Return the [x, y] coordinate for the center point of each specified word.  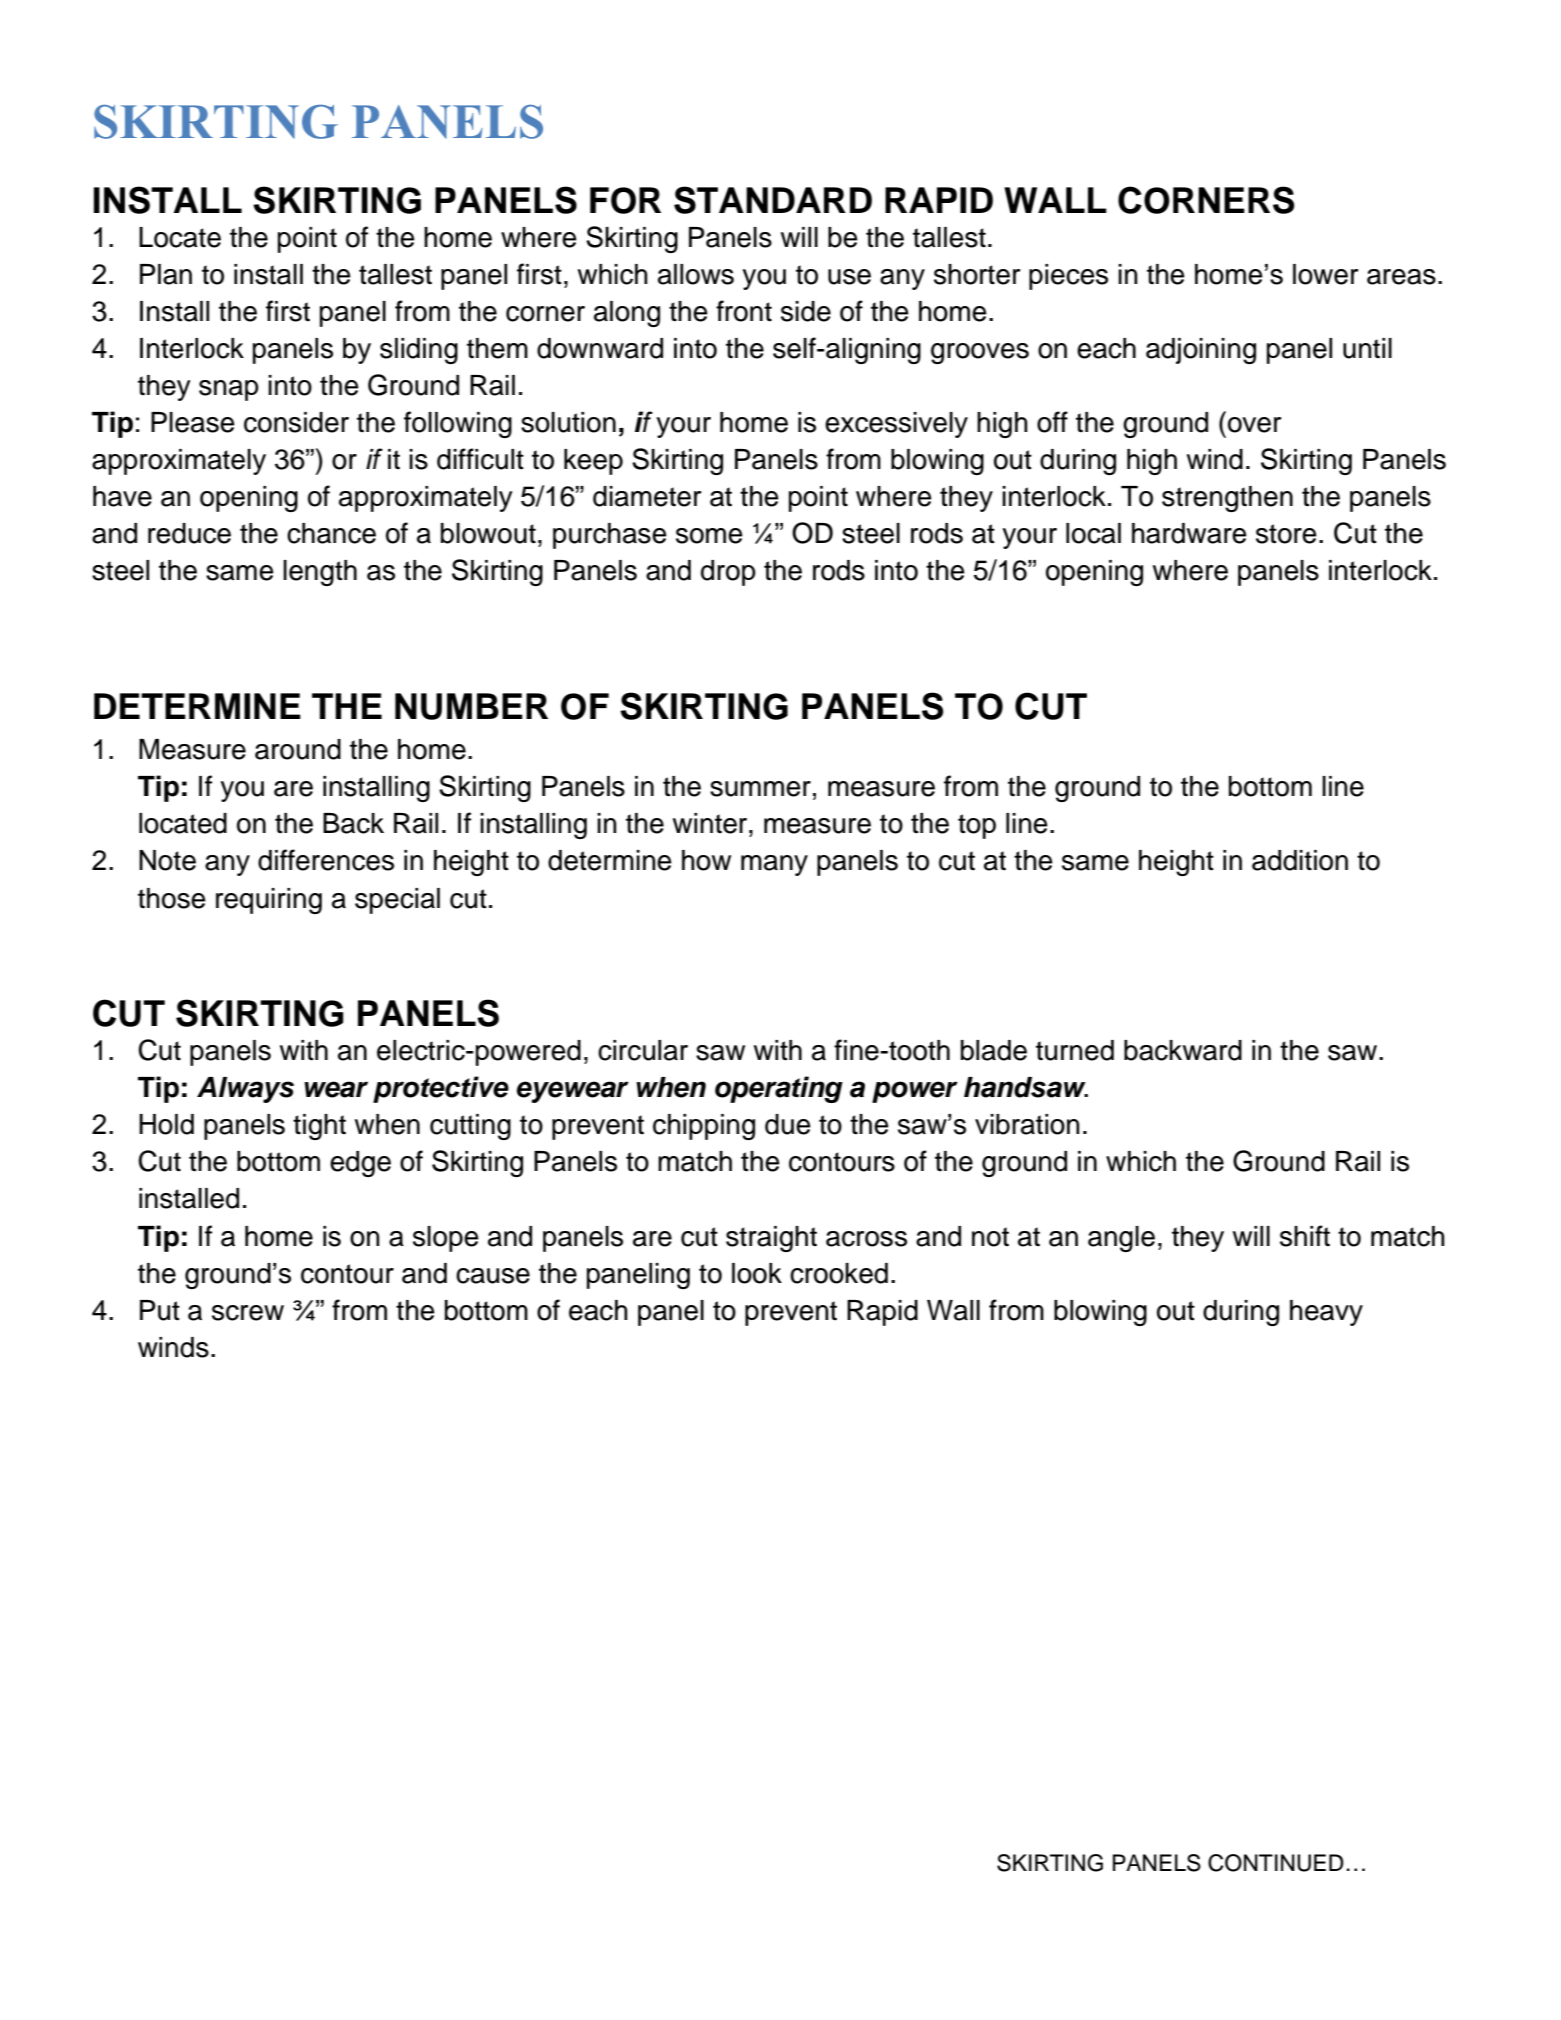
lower [1325, 274]
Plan [166, 274]
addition [1300, 860]
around [298, 749]
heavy [1326, 1313]
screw [248, 1313]
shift [1305, 1236]
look [757, 1273]
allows [696, 274]
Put [160, 1310]
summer [760, 789]
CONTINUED [1276, 1863]
